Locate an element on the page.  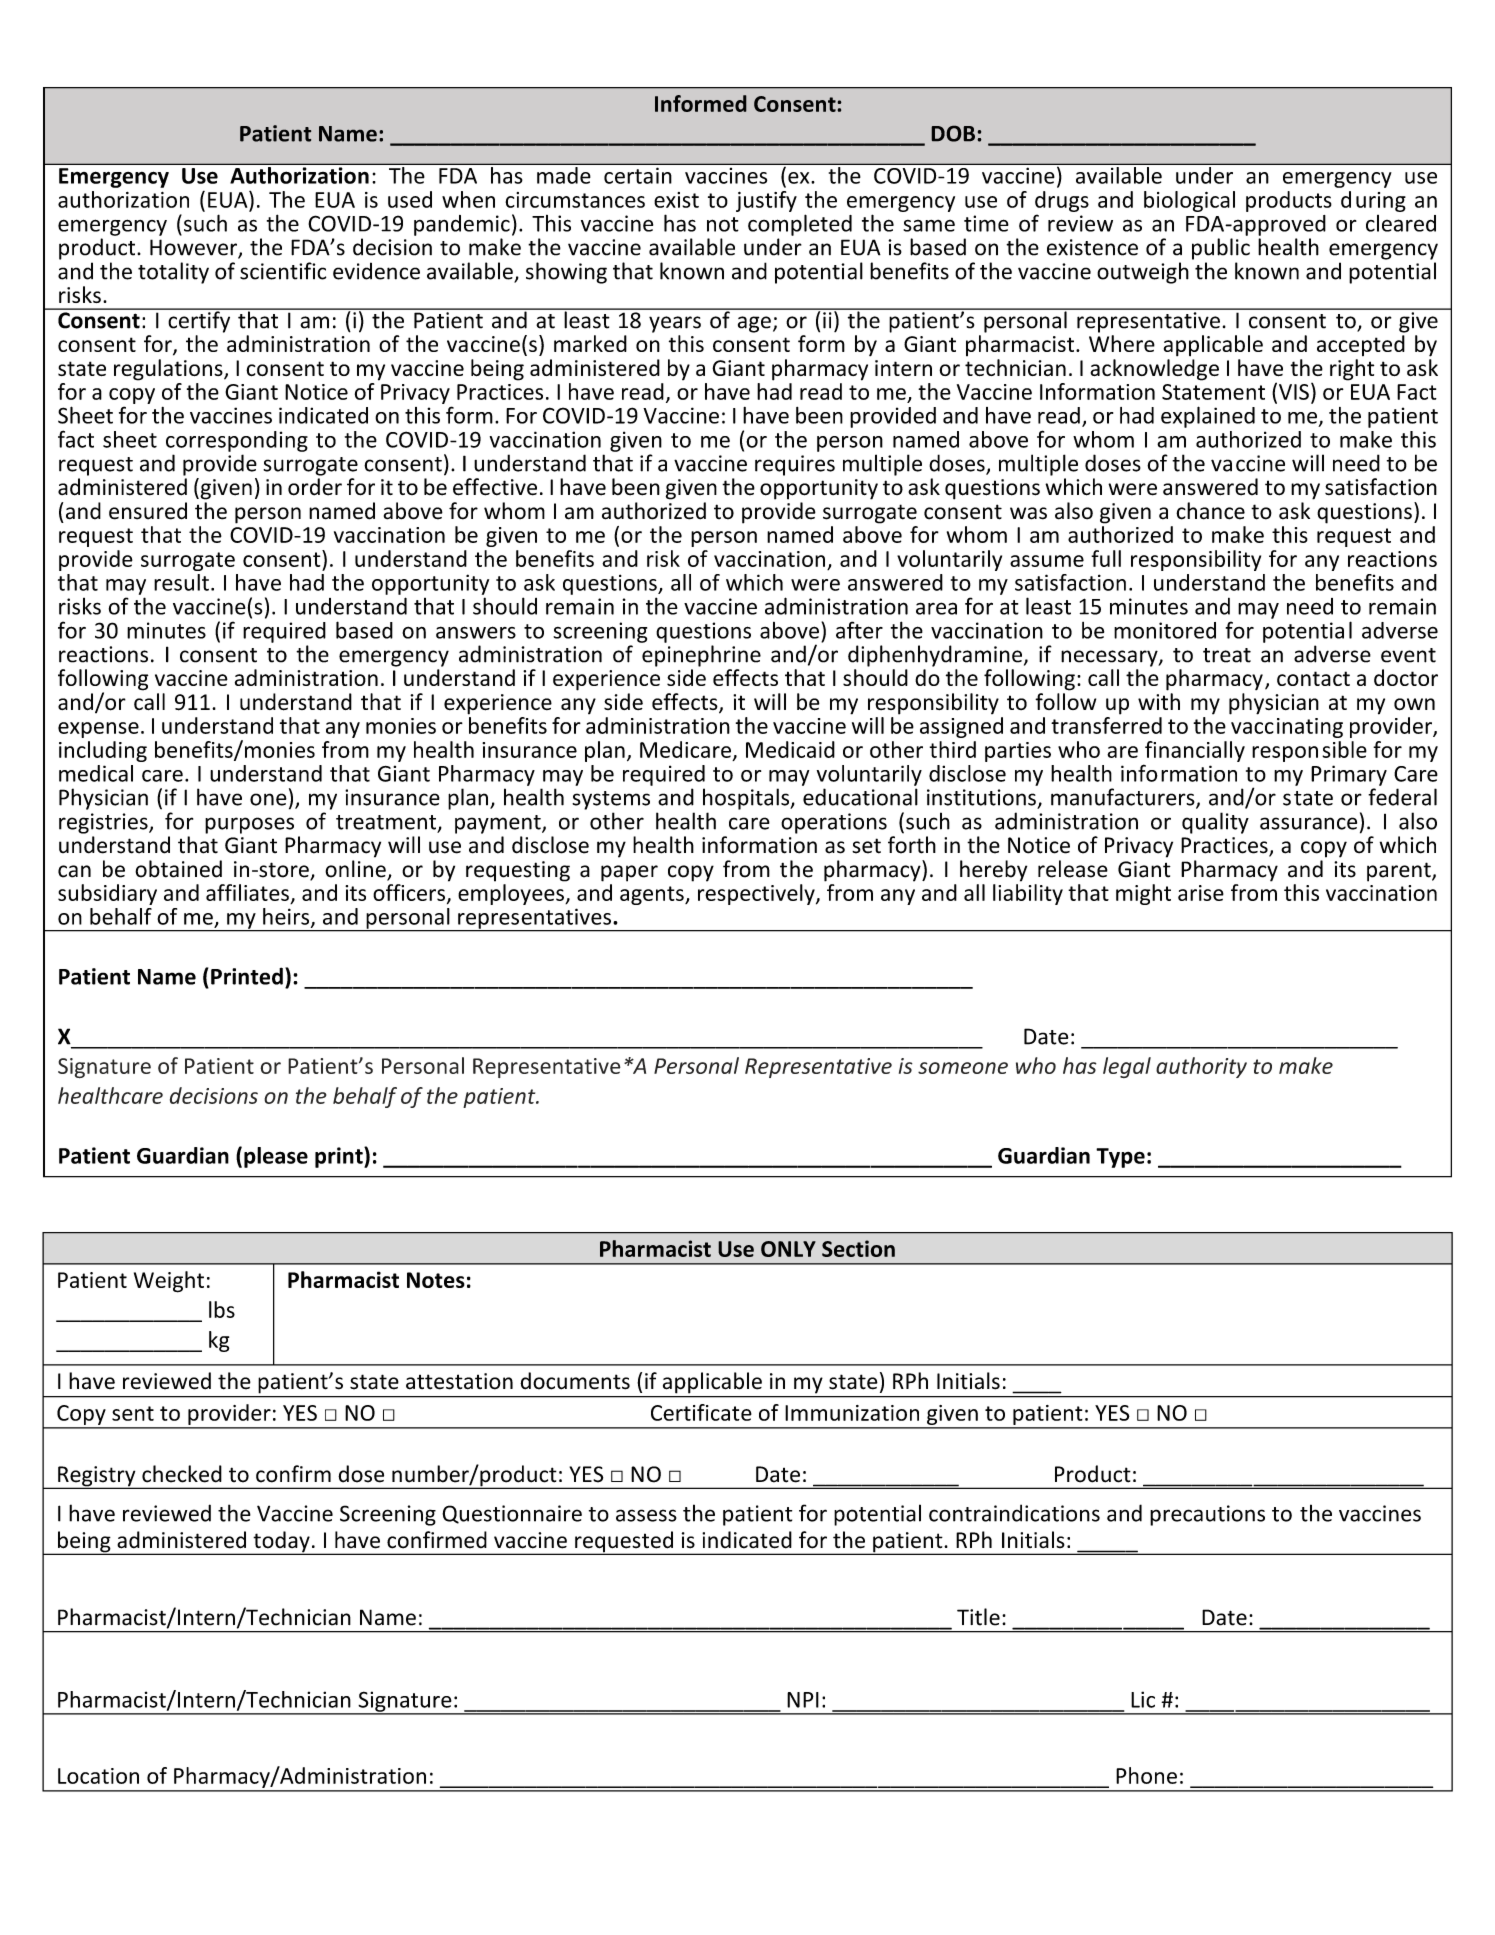
epinephrine is located at coordinates (701, 656).
